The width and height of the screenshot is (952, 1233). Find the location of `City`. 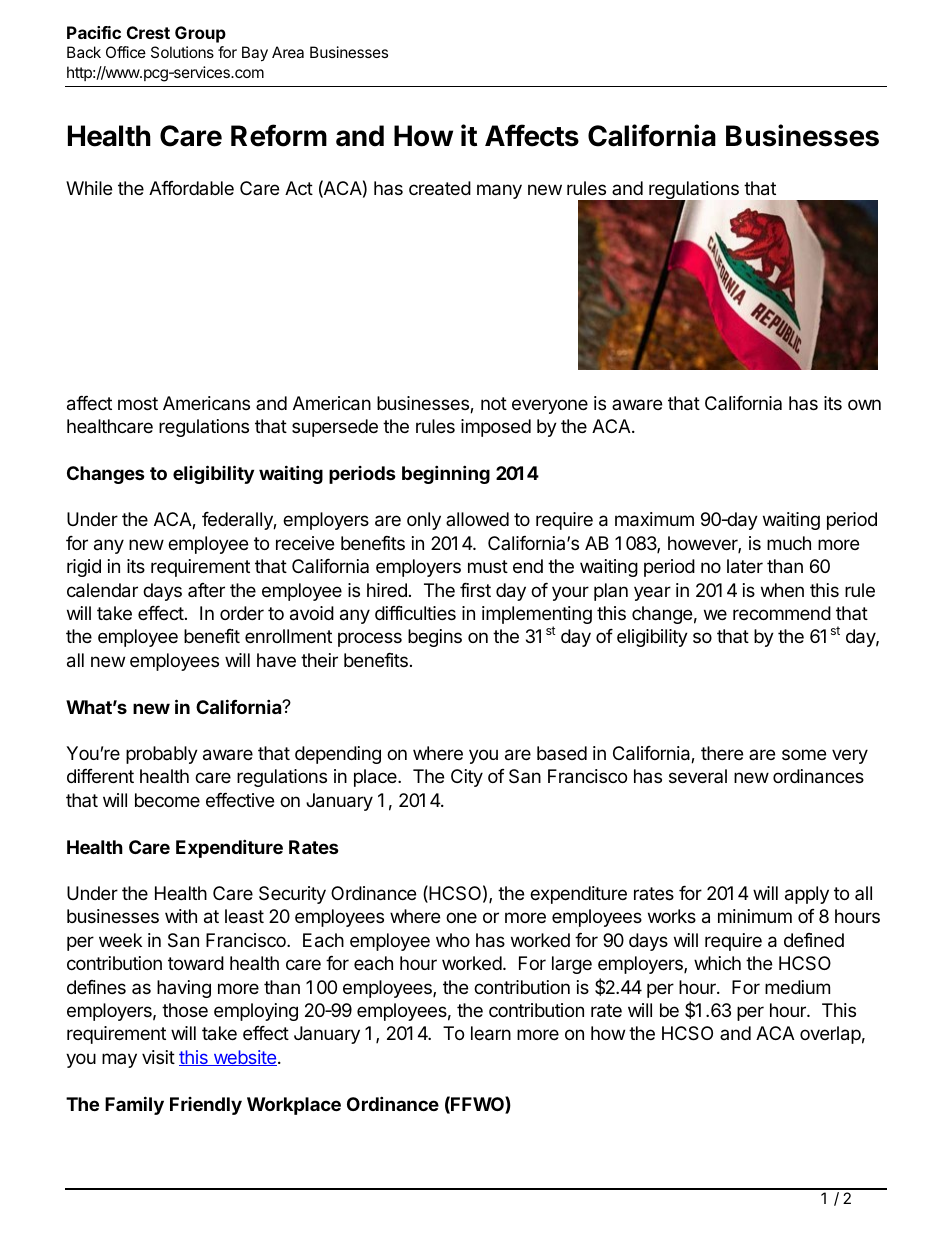

City is located at coordinates (467, 778).
